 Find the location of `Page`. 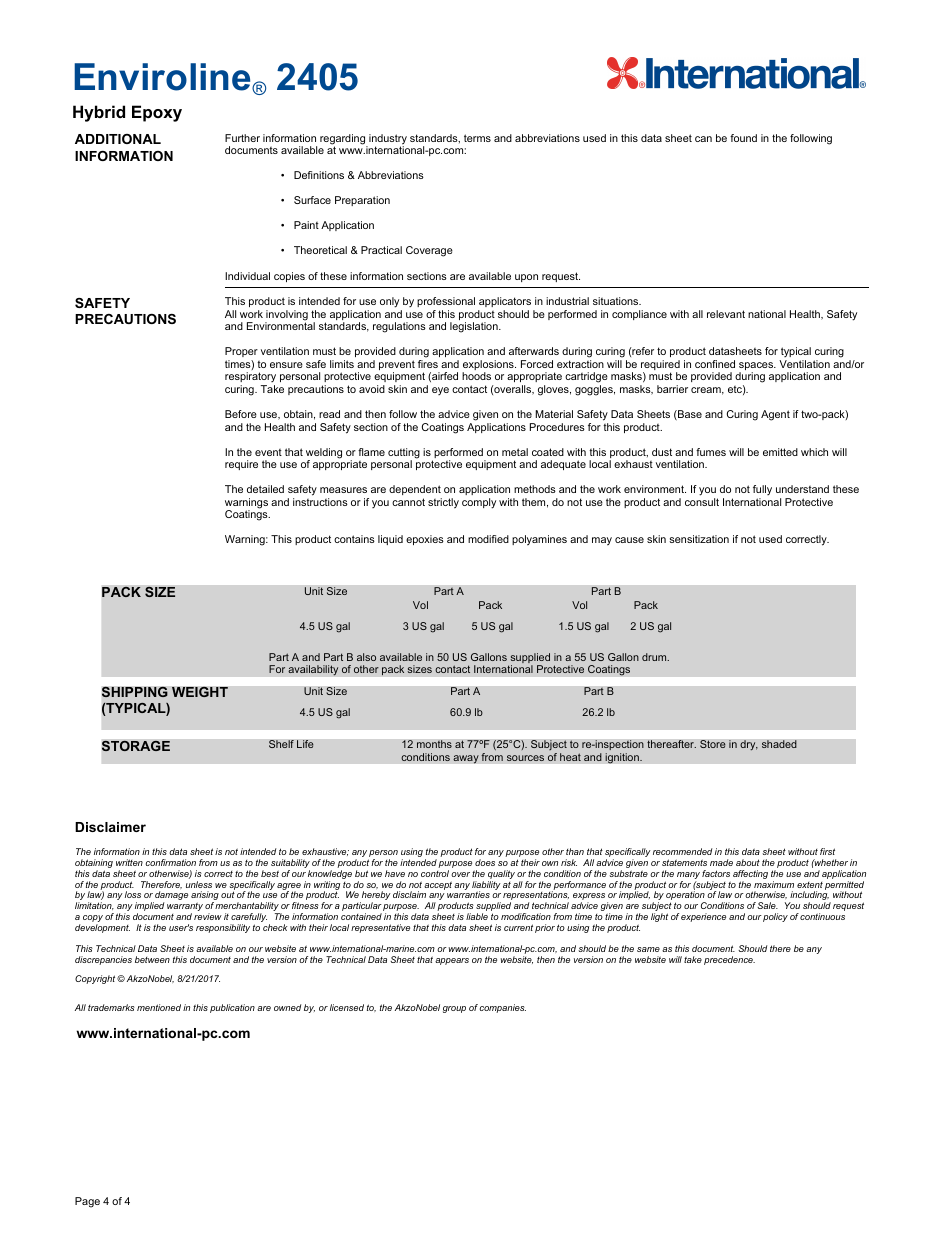

Page is located at coordinates (87, 1202).
